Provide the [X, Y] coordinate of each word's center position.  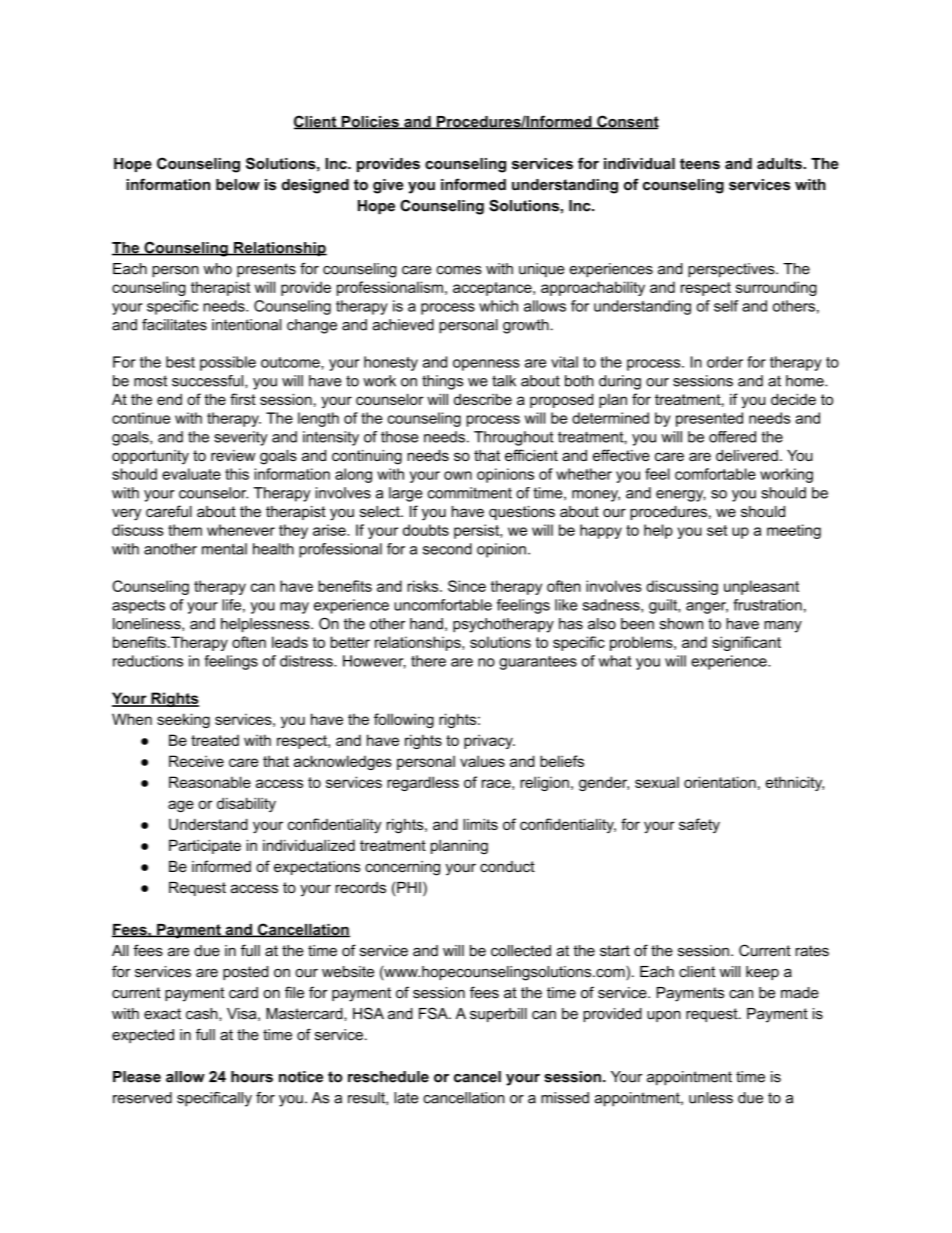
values [482, 761]
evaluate [191, 474]
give [388, 186]
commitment [470, 493]
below [238, 185]
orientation [720, 782]
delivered [747, 455]
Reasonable [210, 782]
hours [252, 1077]
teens [700, 164]
